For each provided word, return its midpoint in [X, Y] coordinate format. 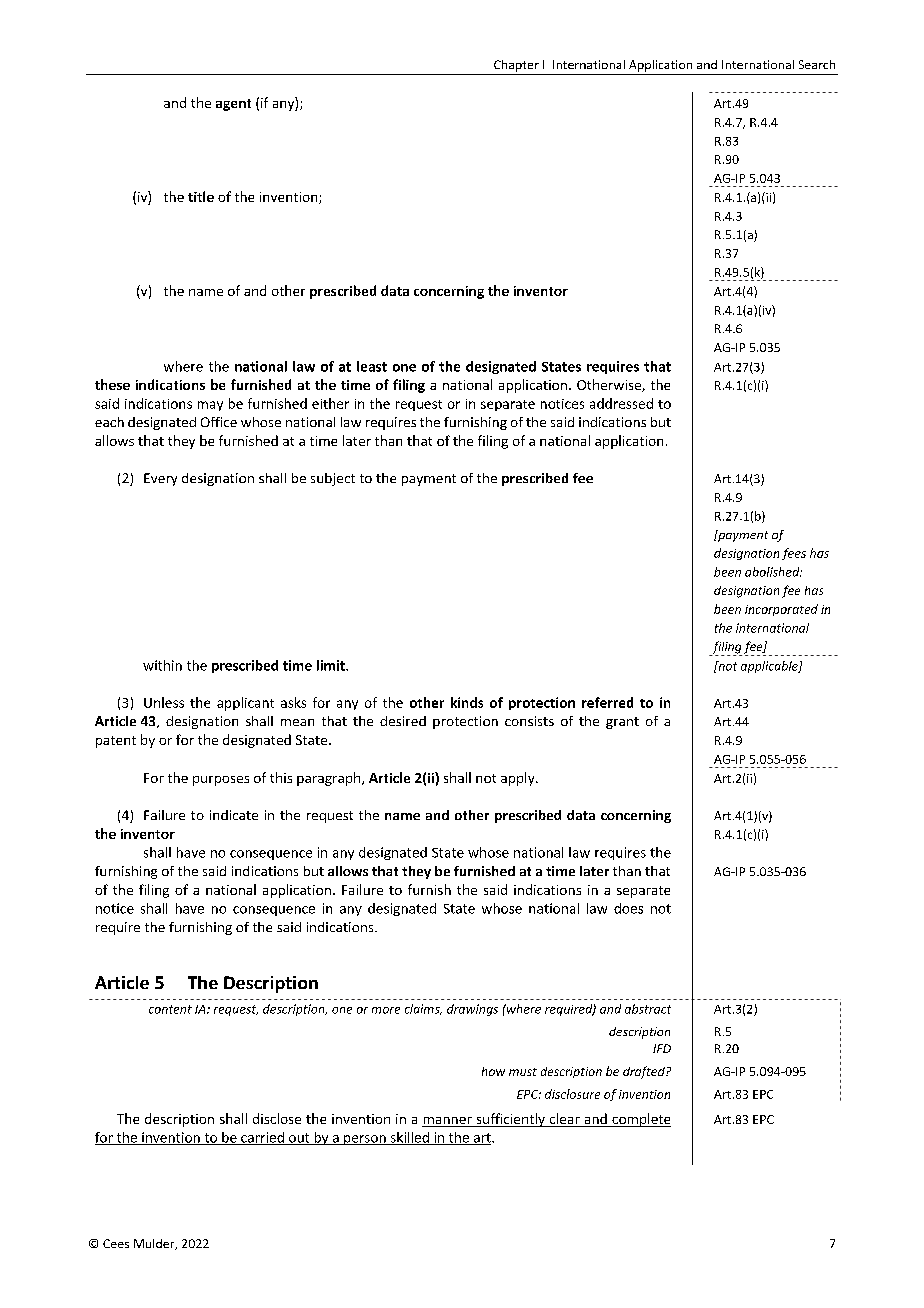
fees [794, 554]
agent [233, 105]
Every [160, 479]
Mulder [155, 1244]
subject [333, 479]
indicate [234, 815]
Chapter [516, 66]
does [628, 908]
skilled [409, 1138]
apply [519, 779]
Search [817, 64]
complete [640, 1120]
